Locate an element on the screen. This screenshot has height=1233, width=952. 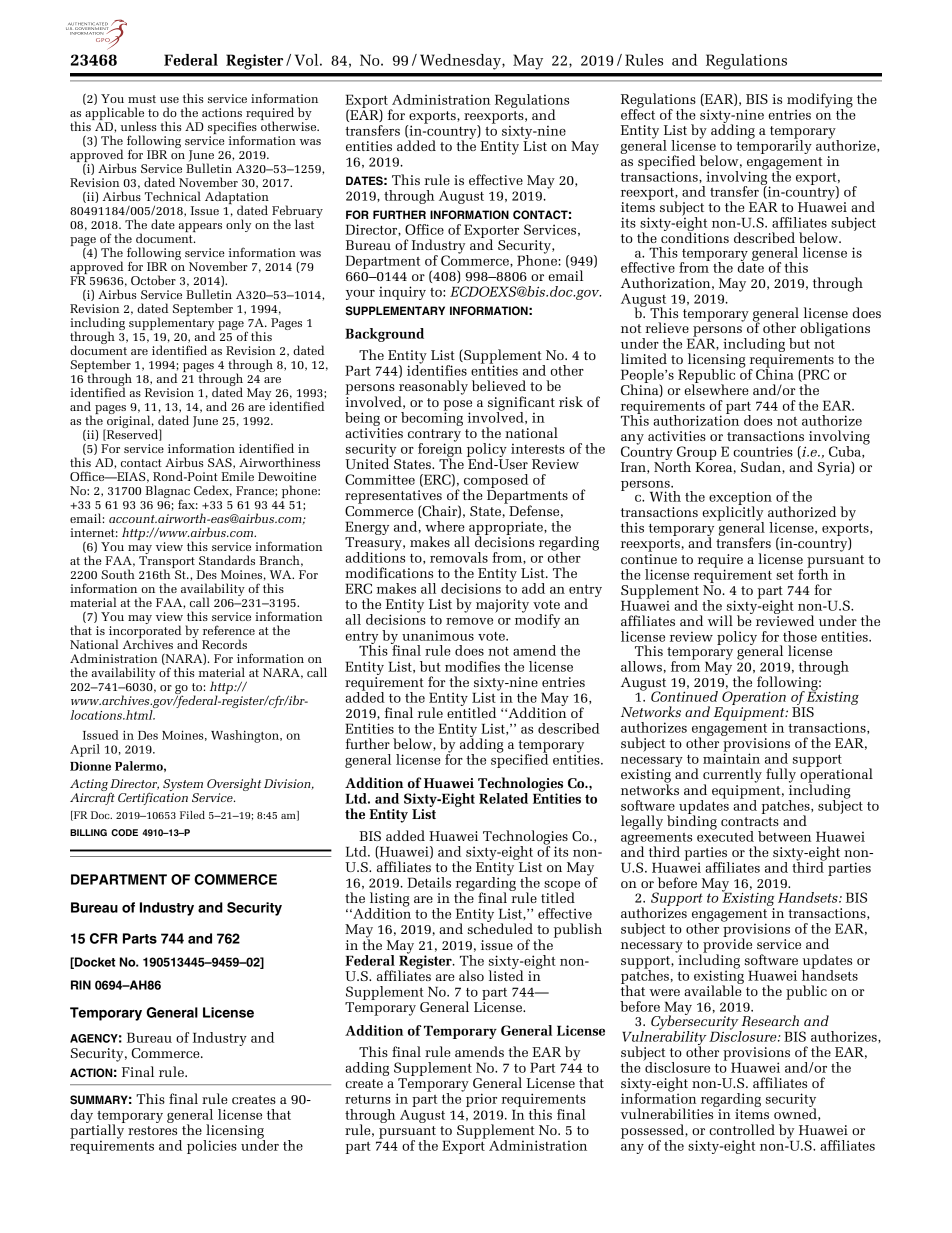
Related is located at coordinates (503, 798).
